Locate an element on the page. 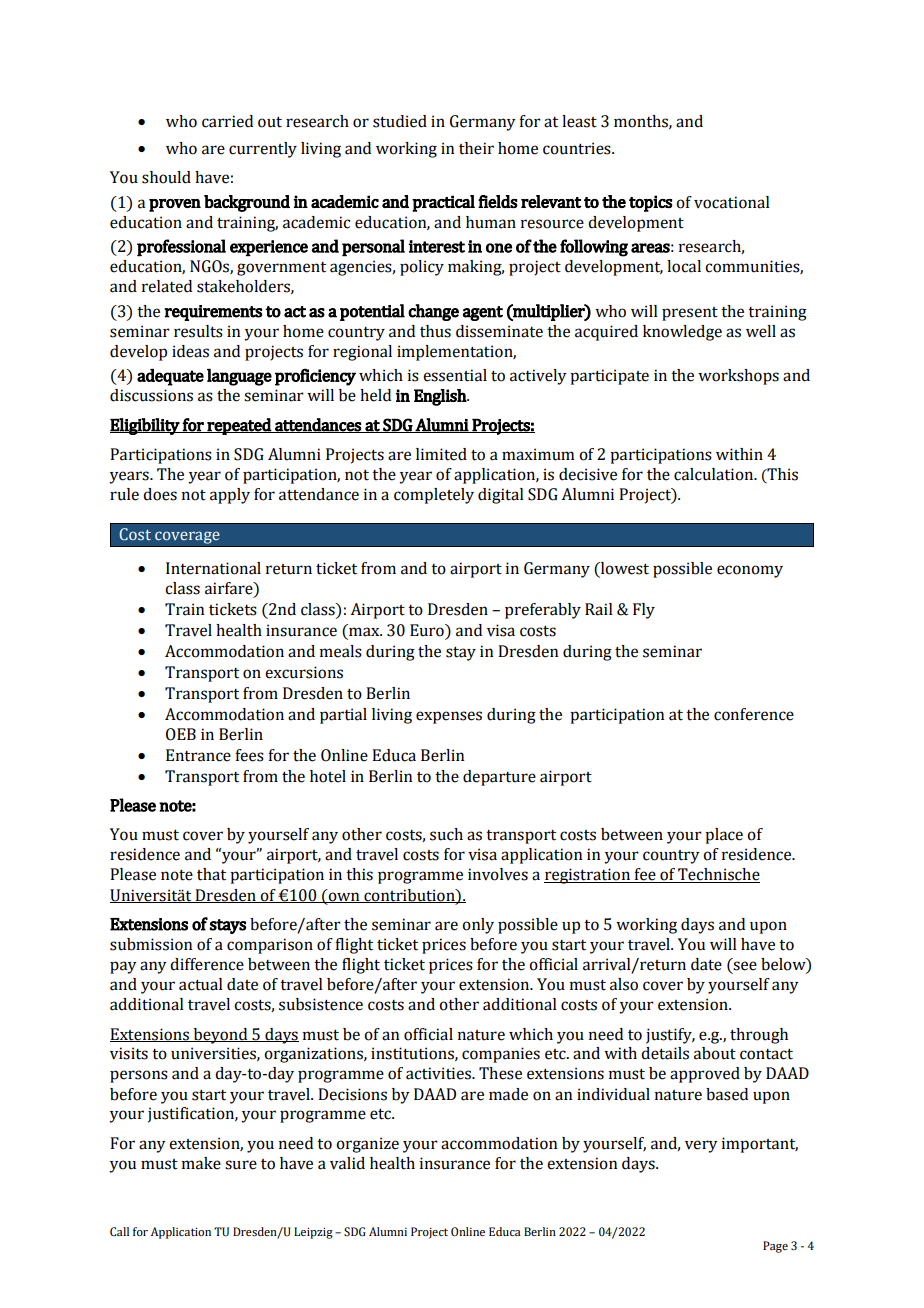 The height and width of the document is (1308, 924). their is located at coordinates (476, 148).
